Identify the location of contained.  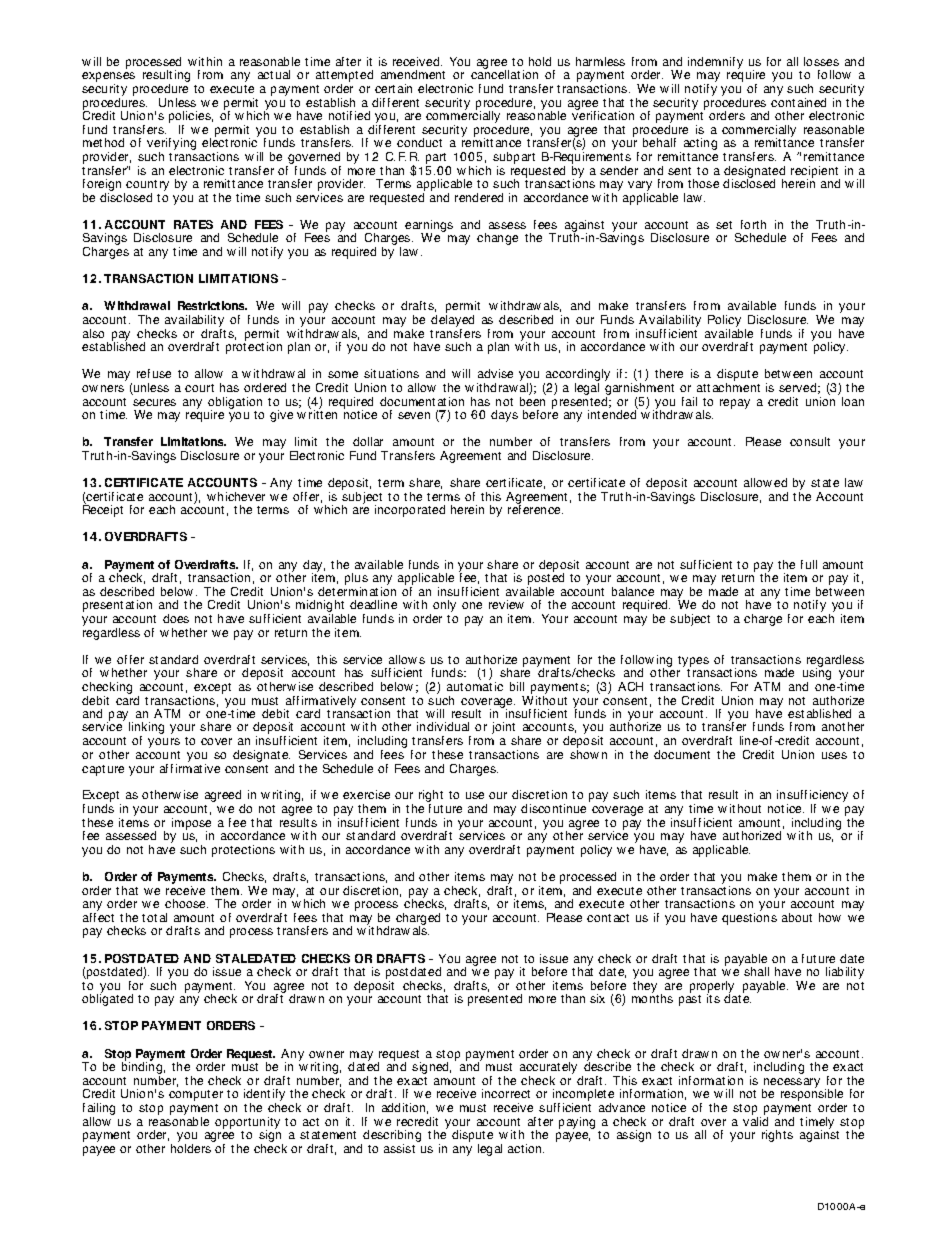
(798, 102).
